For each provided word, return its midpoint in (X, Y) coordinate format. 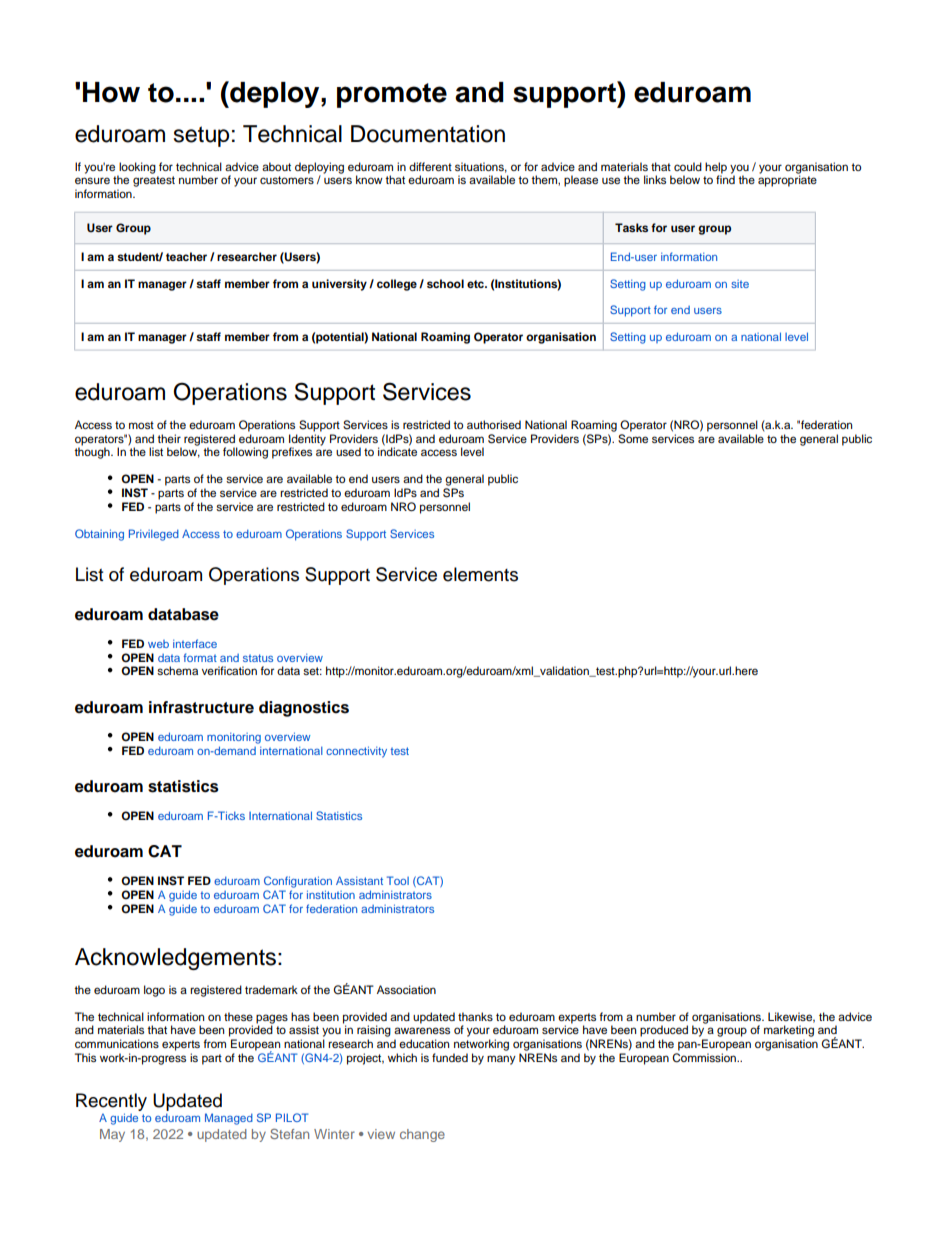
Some (633, 439)
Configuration (298, 882)
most (141, 425)
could (688, 166)
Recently (111, 1102)
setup (201, 136)
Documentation (428, 134)
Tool (398, 880)
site (740, 284)
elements (480, 574)
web (158, 644)
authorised (494, 424)
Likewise (791, 1017)
